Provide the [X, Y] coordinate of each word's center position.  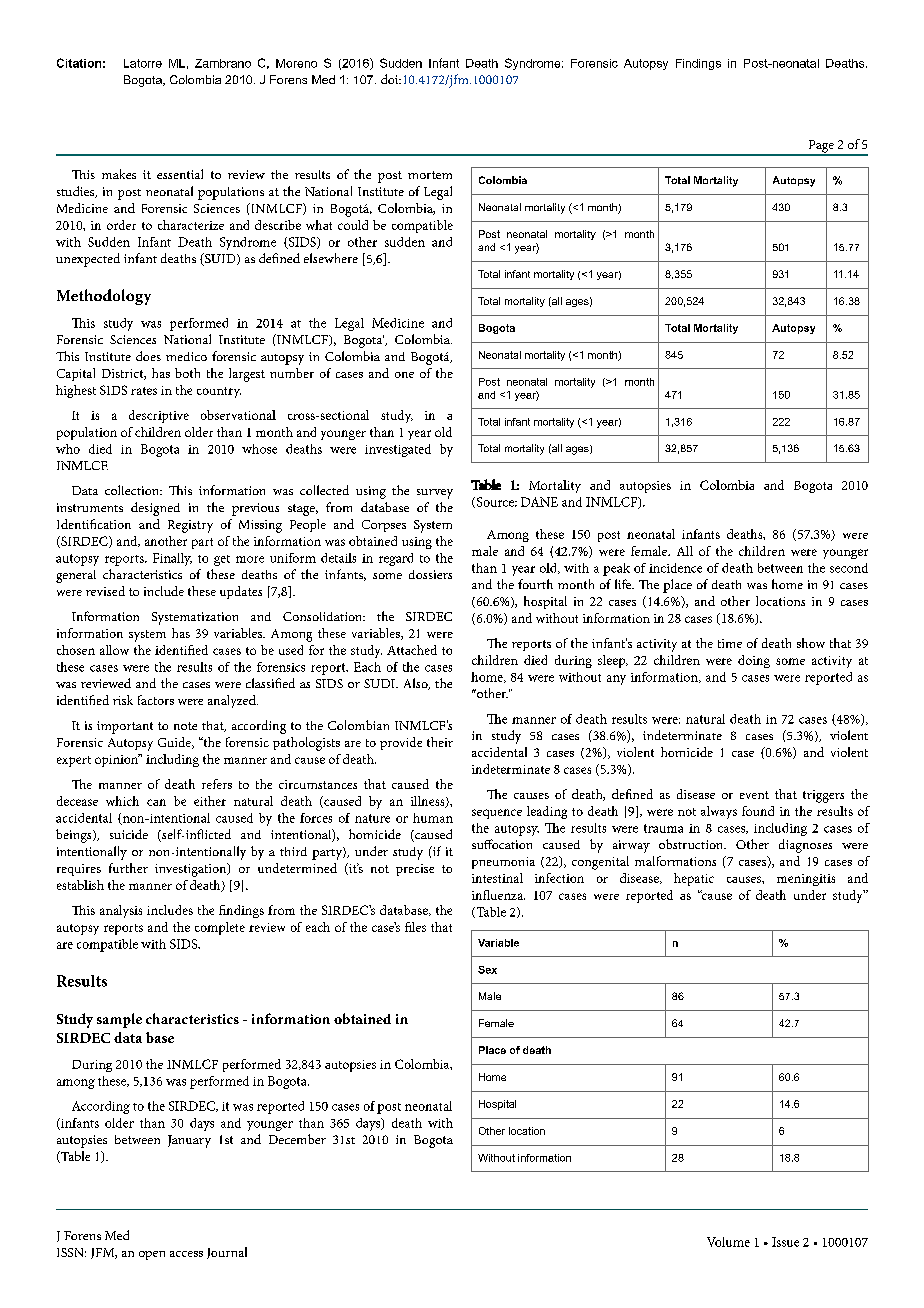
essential [180, 174]
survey [435, 494]
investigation [192, 870]
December [297, 1139]
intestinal [497, 878]
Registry [190, 526]
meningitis [806, 880]
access [186, 1254]
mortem [430, 175]
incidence [675, 568]
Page [821, 147]
